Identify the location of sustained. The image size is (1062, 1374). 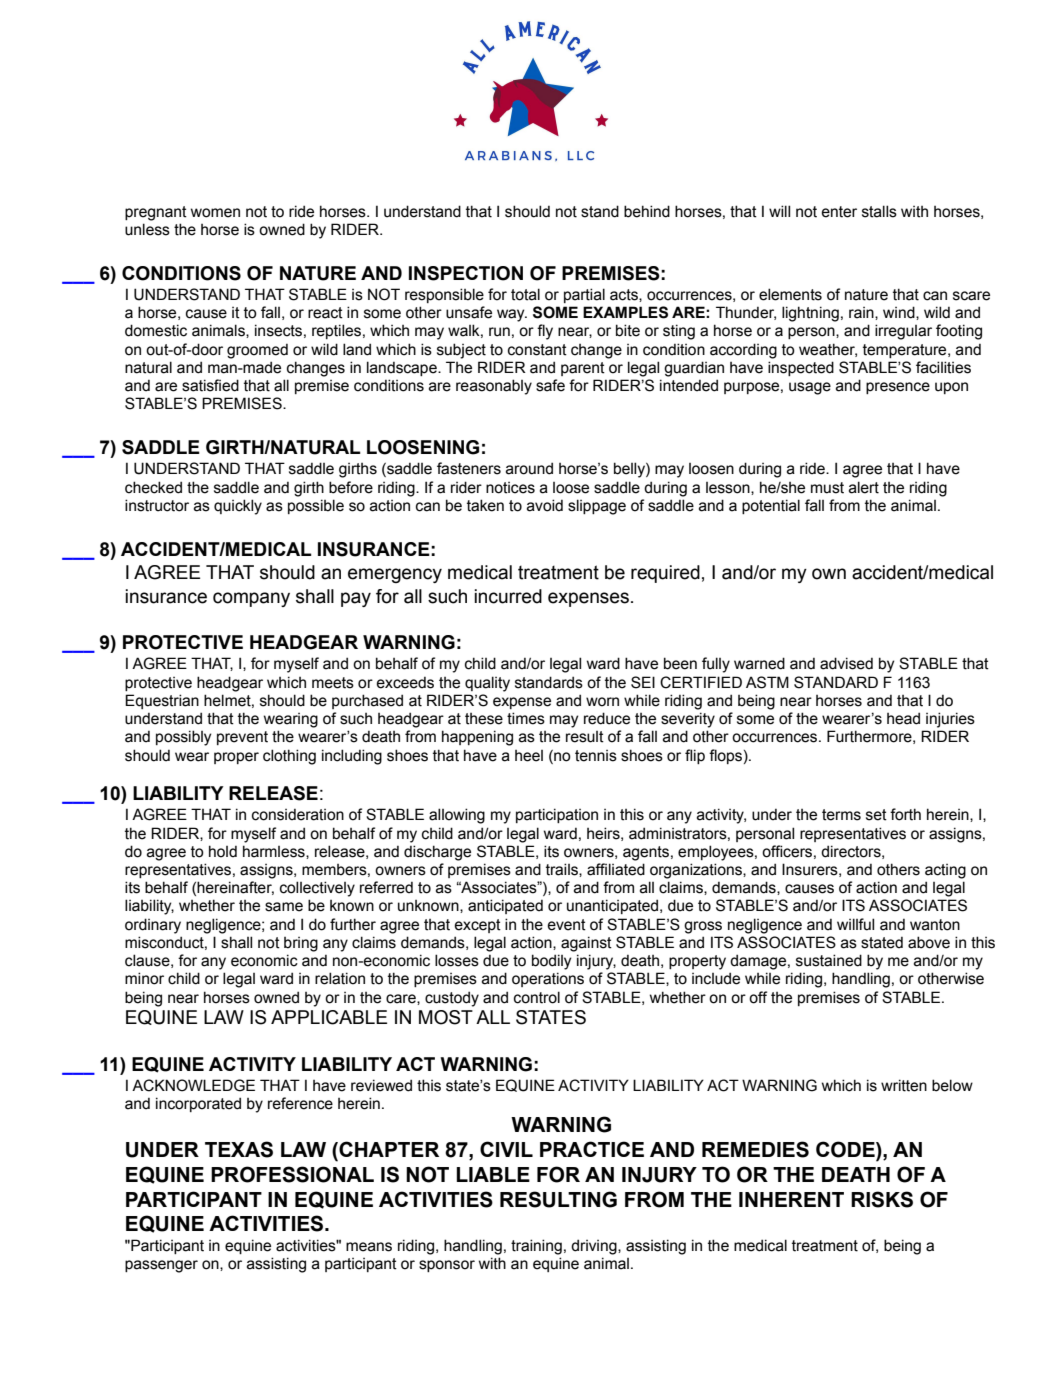
(829, 960).
